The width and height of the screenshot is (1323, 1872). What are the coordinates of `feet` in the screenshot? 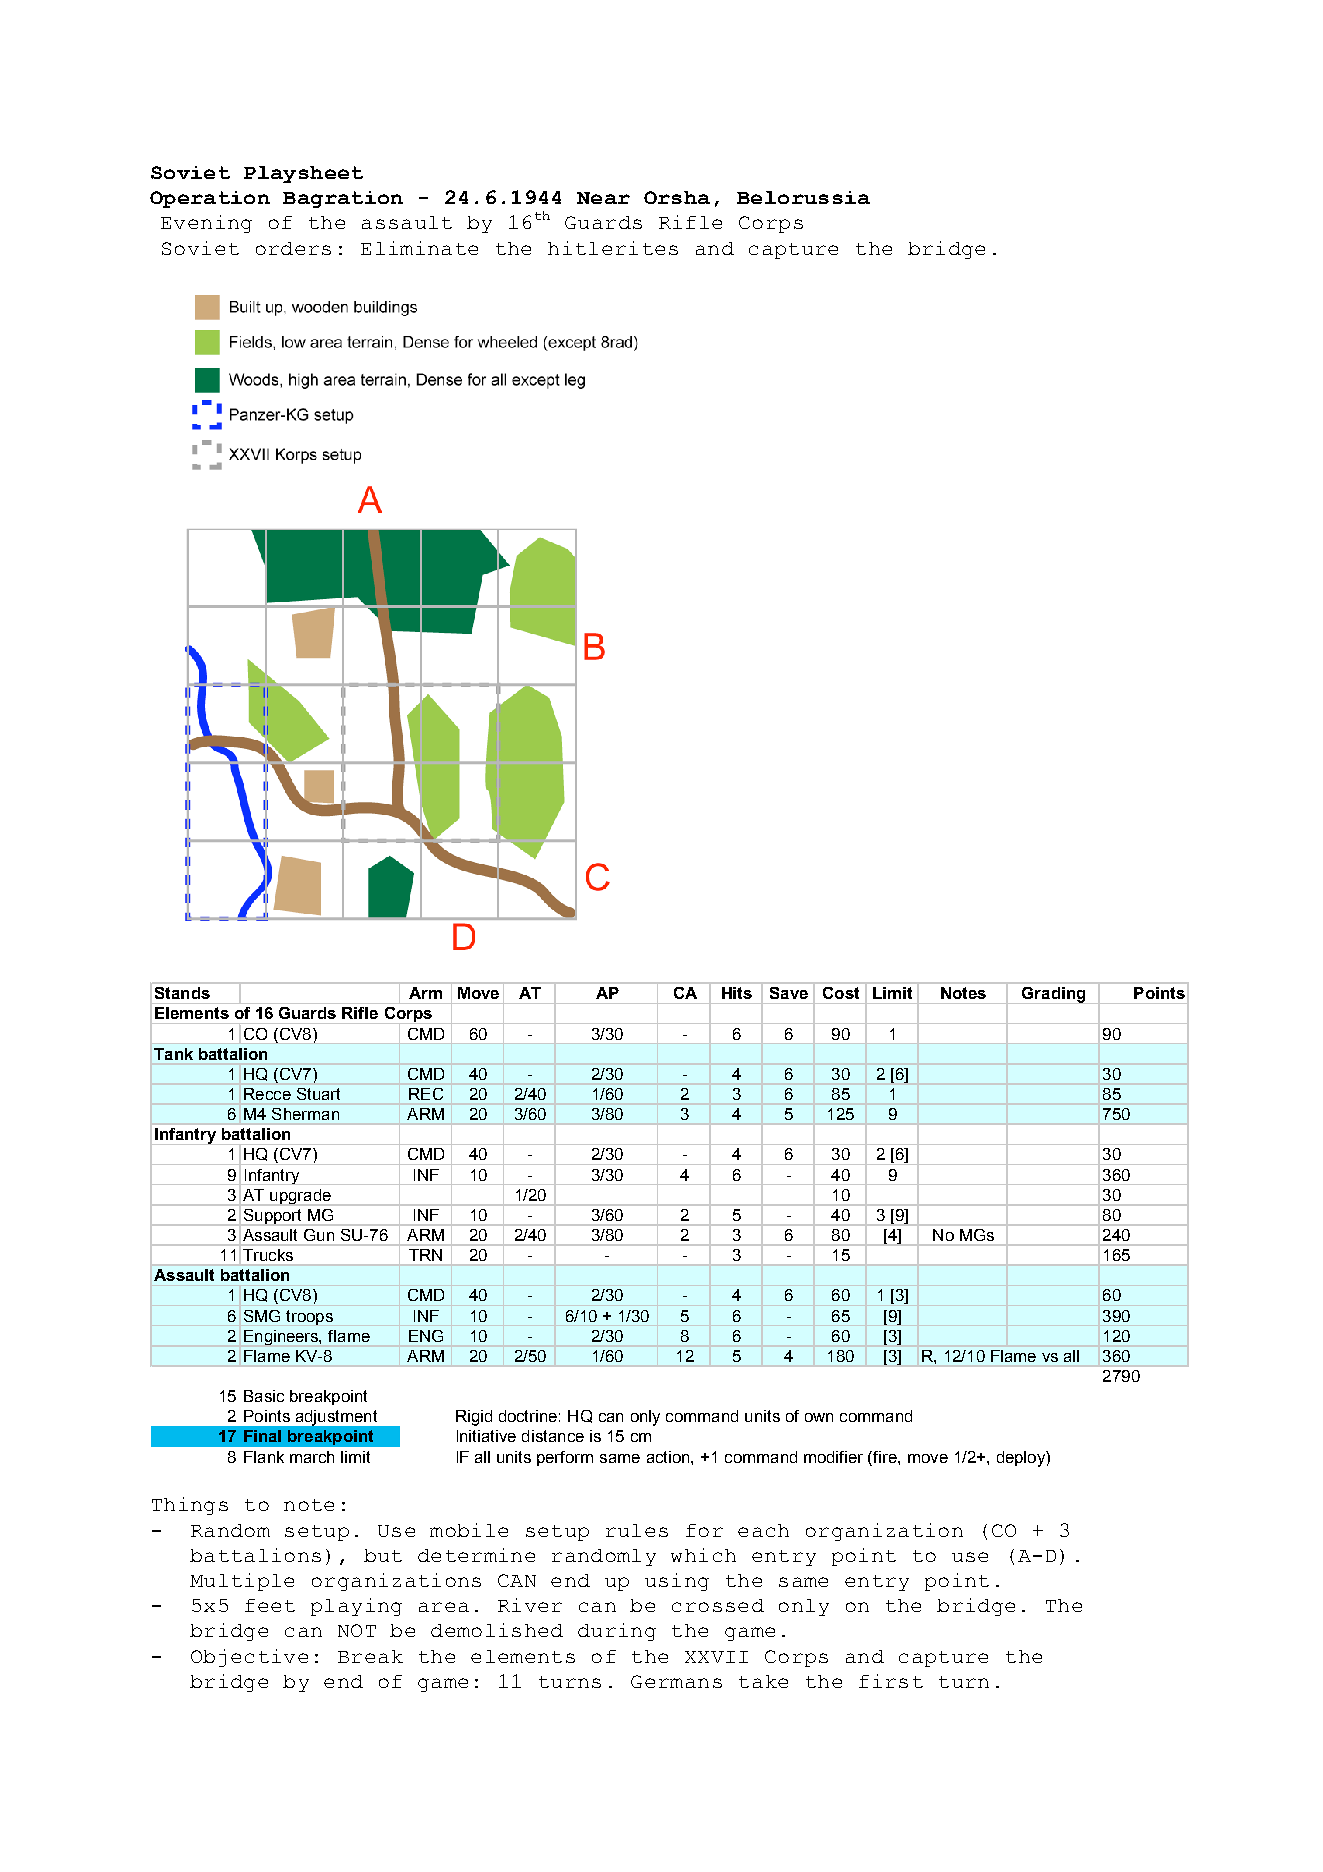 It's located at (270, 1605).
